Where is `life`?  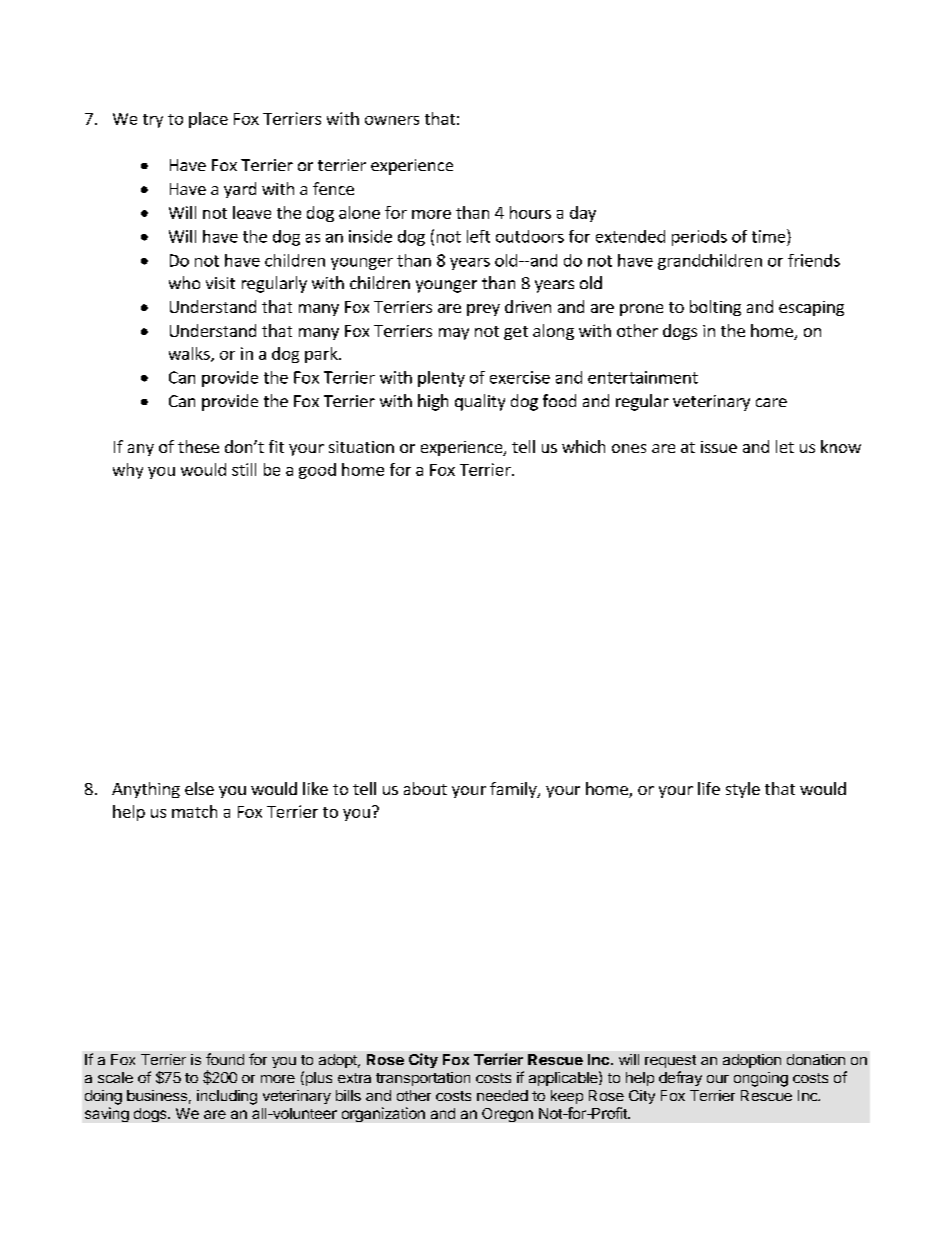
life is located at coordinates (709, 788).
